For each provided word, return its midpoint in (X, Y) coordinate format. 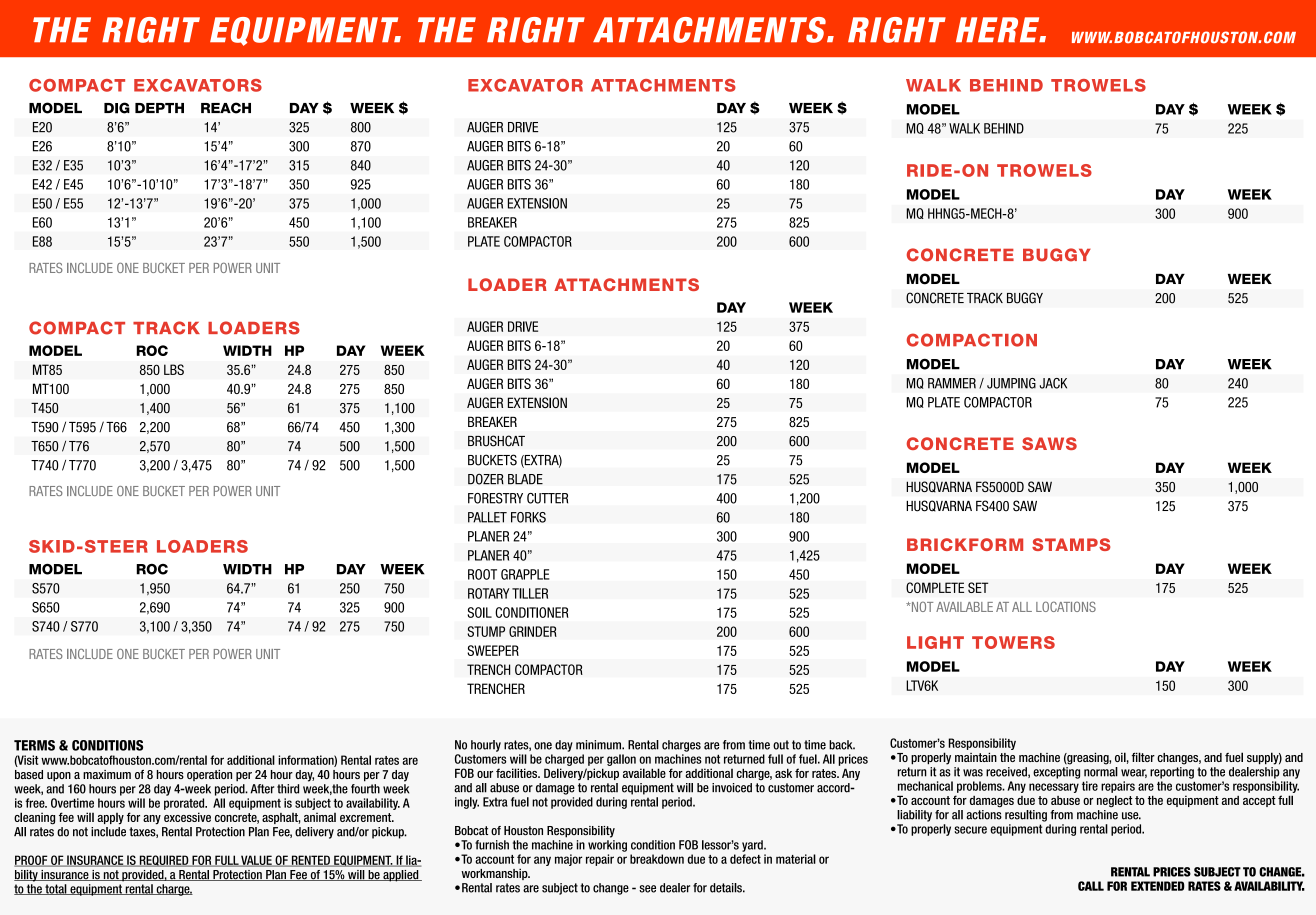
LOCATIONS (1066, 606)
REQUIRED (164, 861)
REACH (226, 108)
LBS (174, 369)
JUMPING (1011, 383)
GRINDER (533, 631)
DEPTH (159, 108)
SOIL (479, 612)
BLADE (525, 479)
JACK (1053, 383)
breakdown (657, 859)
